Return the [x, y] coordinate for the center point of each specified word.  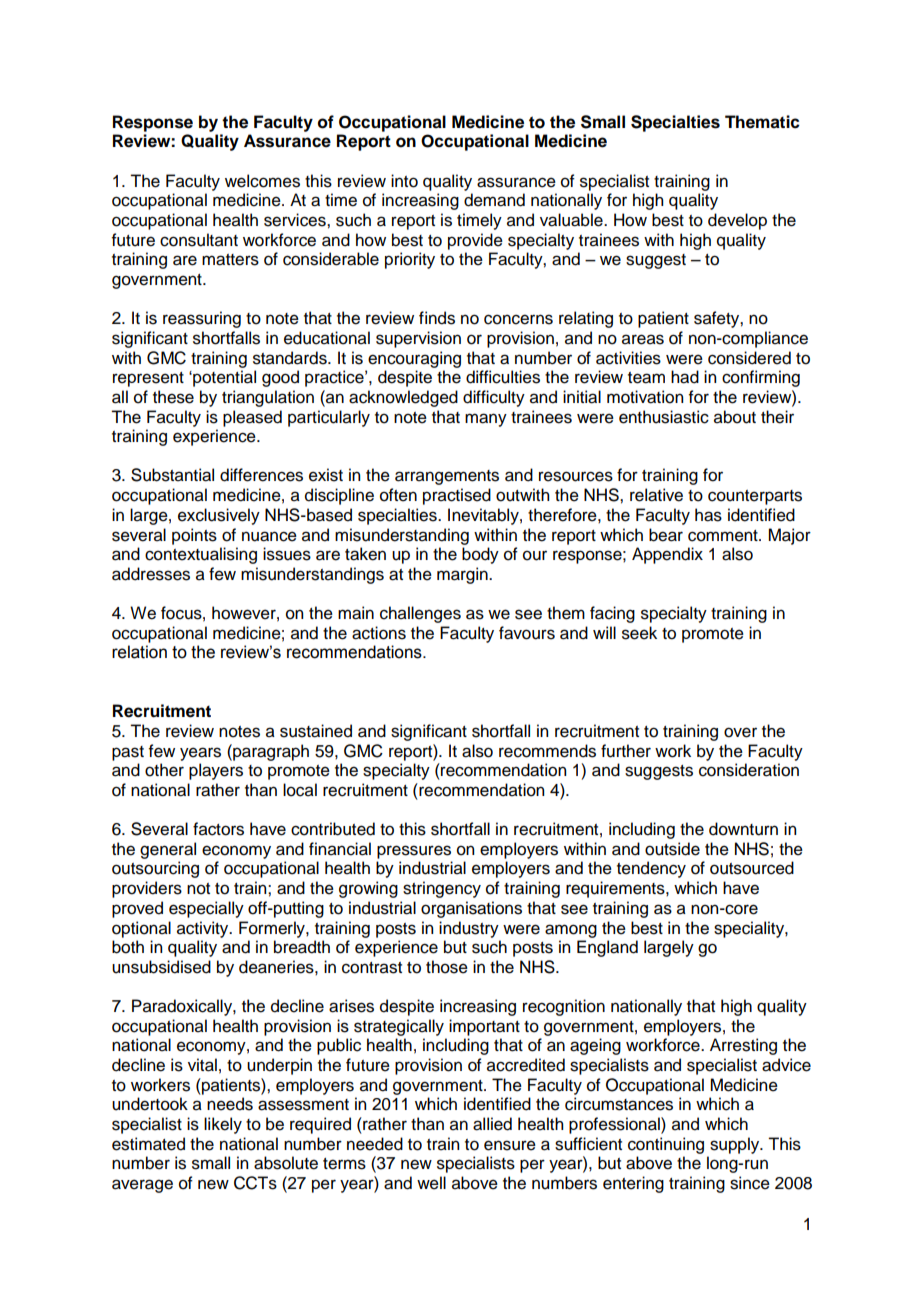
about [735, 417]
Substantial [172, 475]
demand [494, 200]
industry [469, 929]
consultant [199, 240]
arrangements [447, 477]
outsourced [752, 868]
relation [139, 652]
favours [527, 633]
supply [736, 1145]
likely [223, 1125]
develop [737, 221]
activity [204, 929]
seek [639, 633]
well [431, 1183]
